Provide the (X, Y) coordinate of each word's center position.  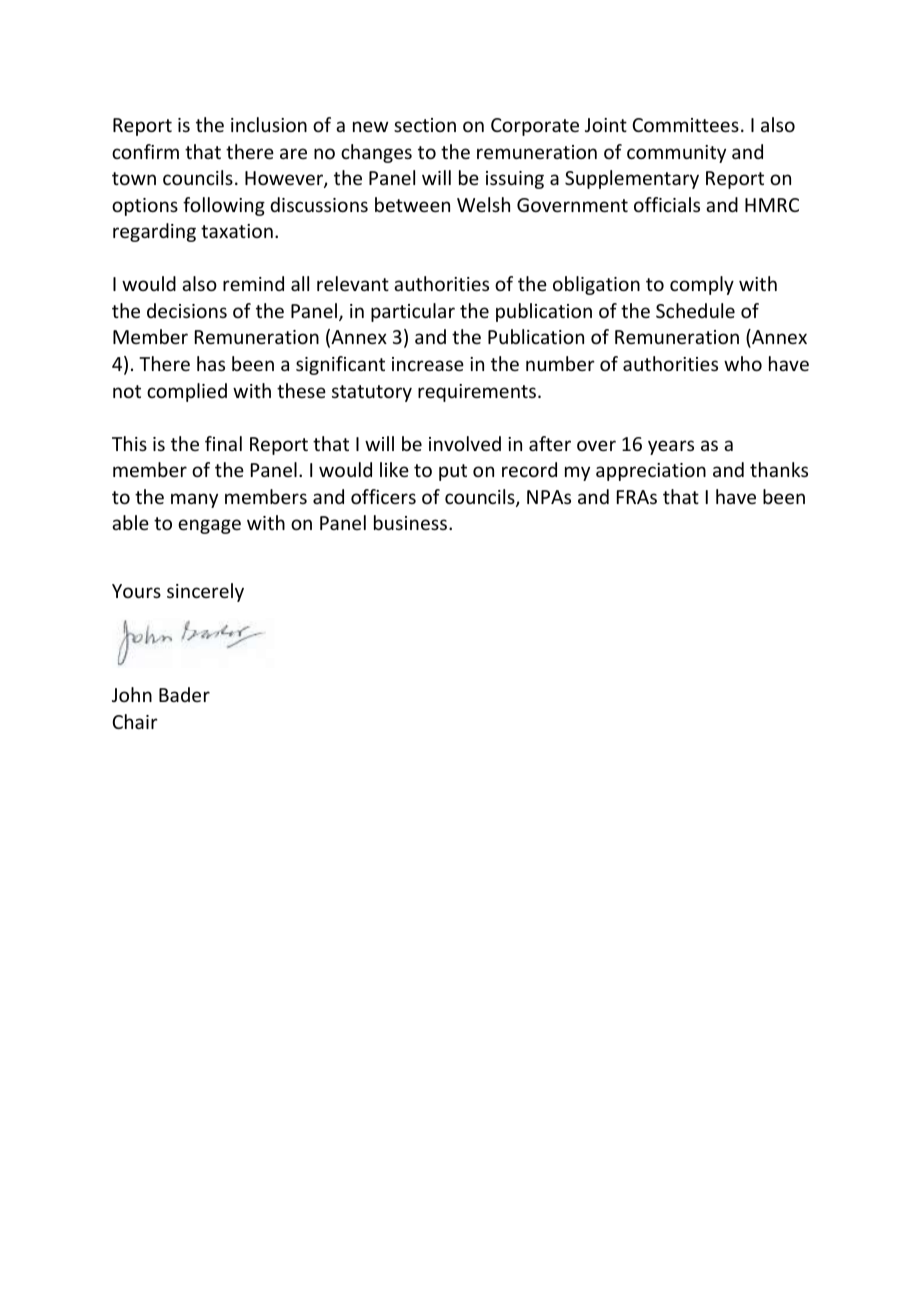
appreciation (651, 472)
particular (413, 312)
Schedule (695, 310)
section (425, 125)
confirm (145, 151)
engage (209, 526)
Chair (135, 721)
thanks (779, 469)
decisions (187, 310)
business (410, 522)
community (676, 154)
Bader (184, 694)
